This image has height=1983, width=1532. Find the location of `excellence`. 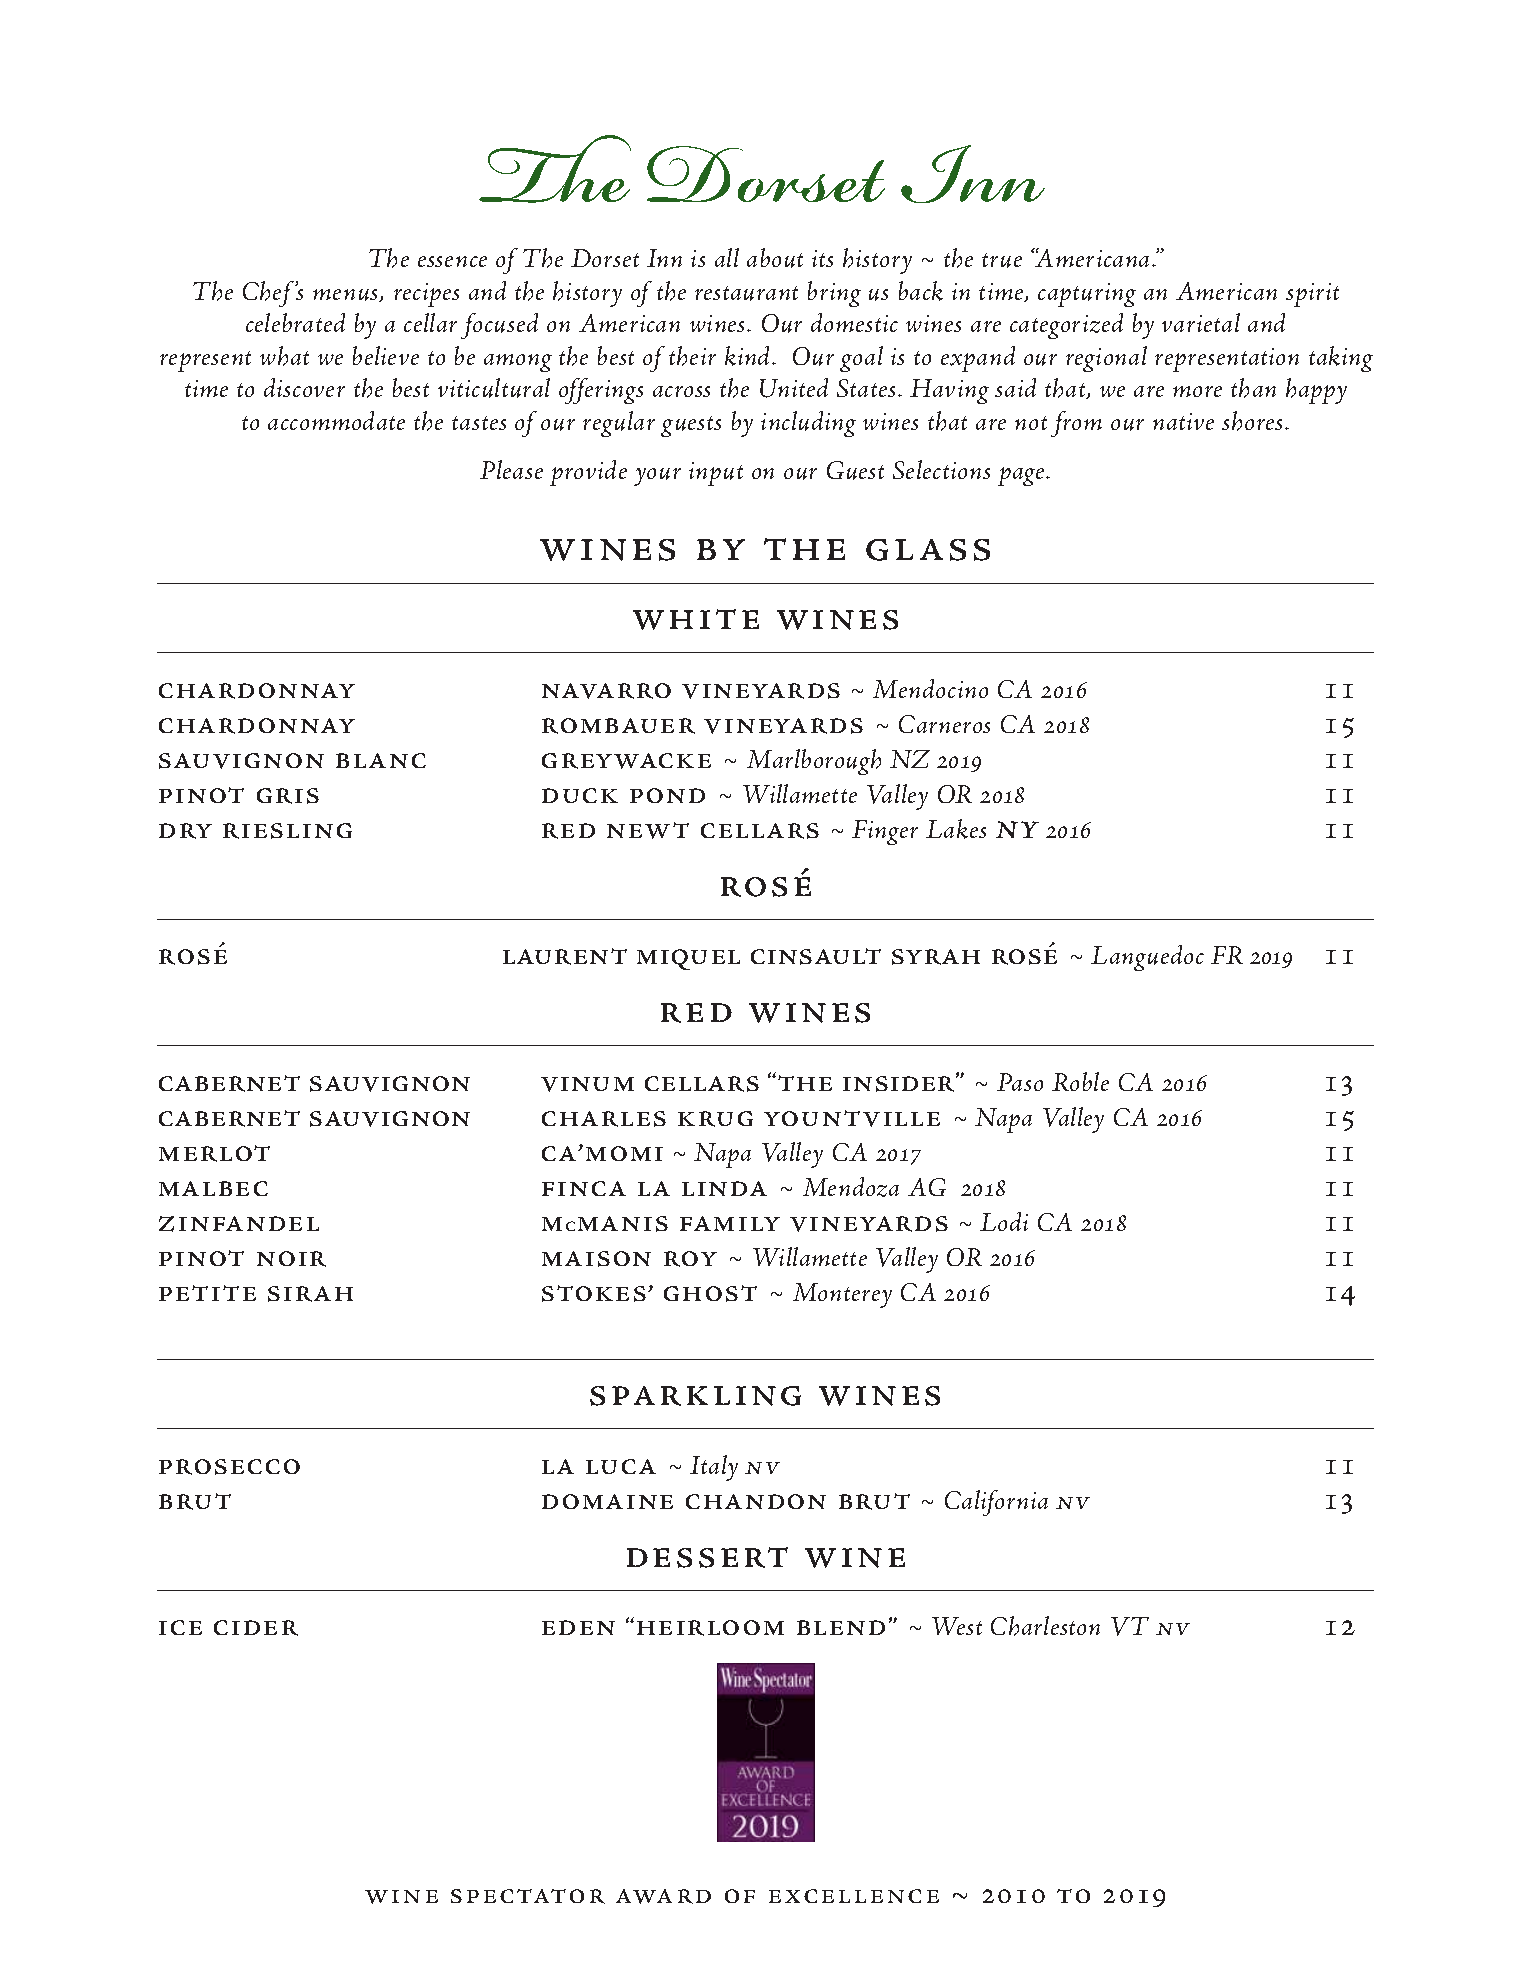

excellence is located at coordinates (854, 1896).
